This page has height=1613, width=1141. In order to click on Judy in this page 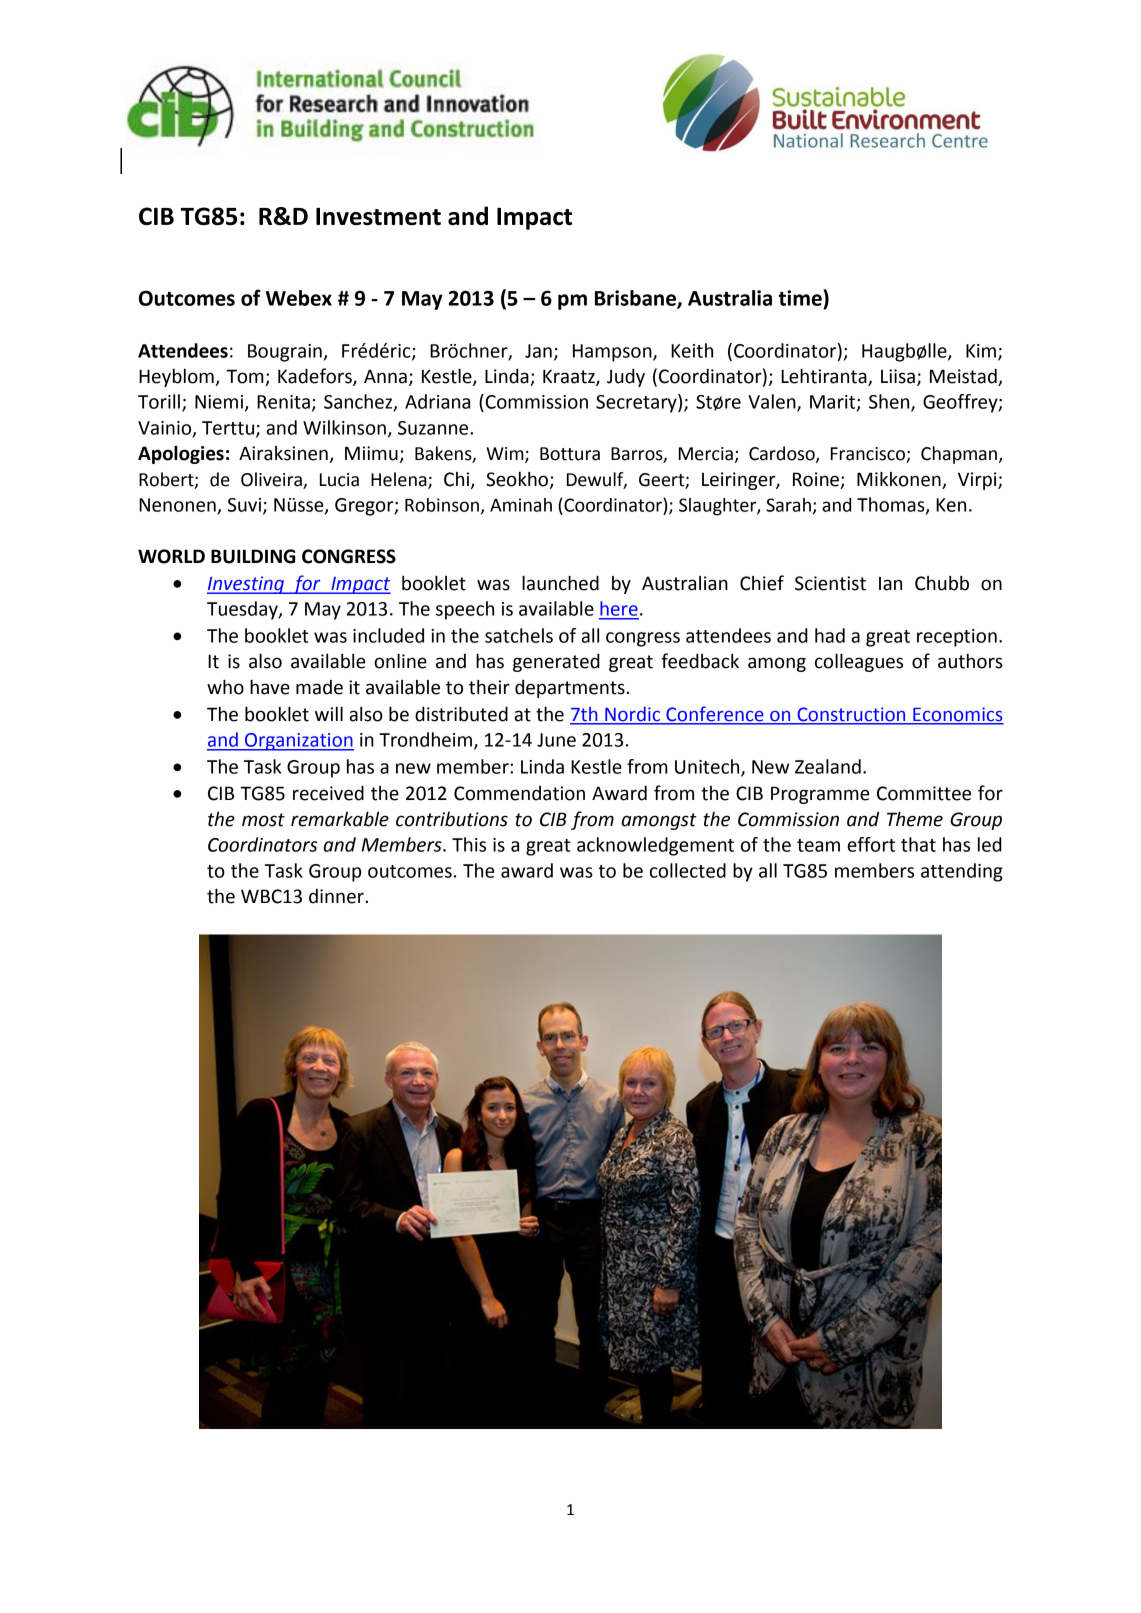, I will do `click(626, 377)`.
